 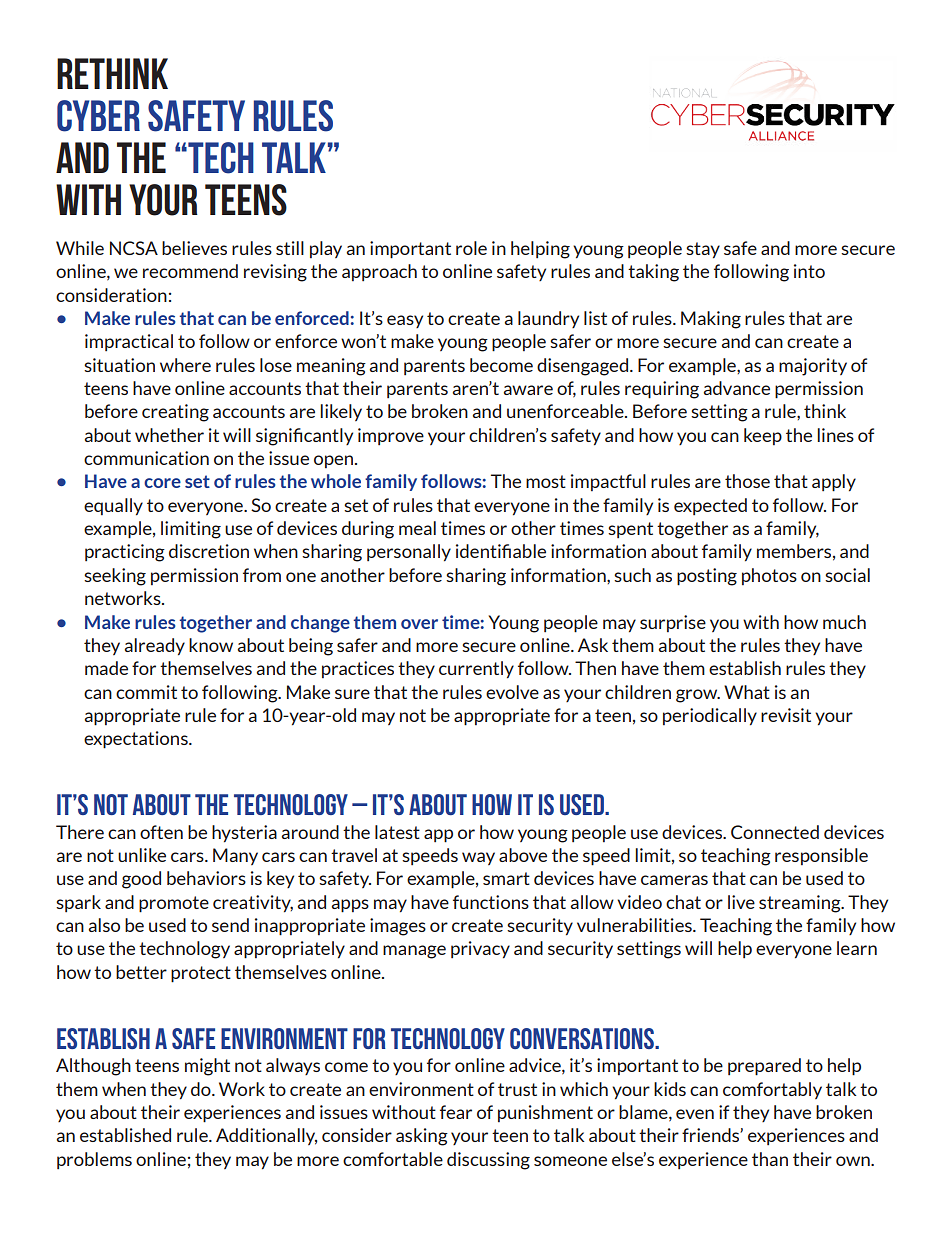 What do you see at coordinates (98, 116) in the page?
I see `Cyber` at bounding box center [98, 116].
